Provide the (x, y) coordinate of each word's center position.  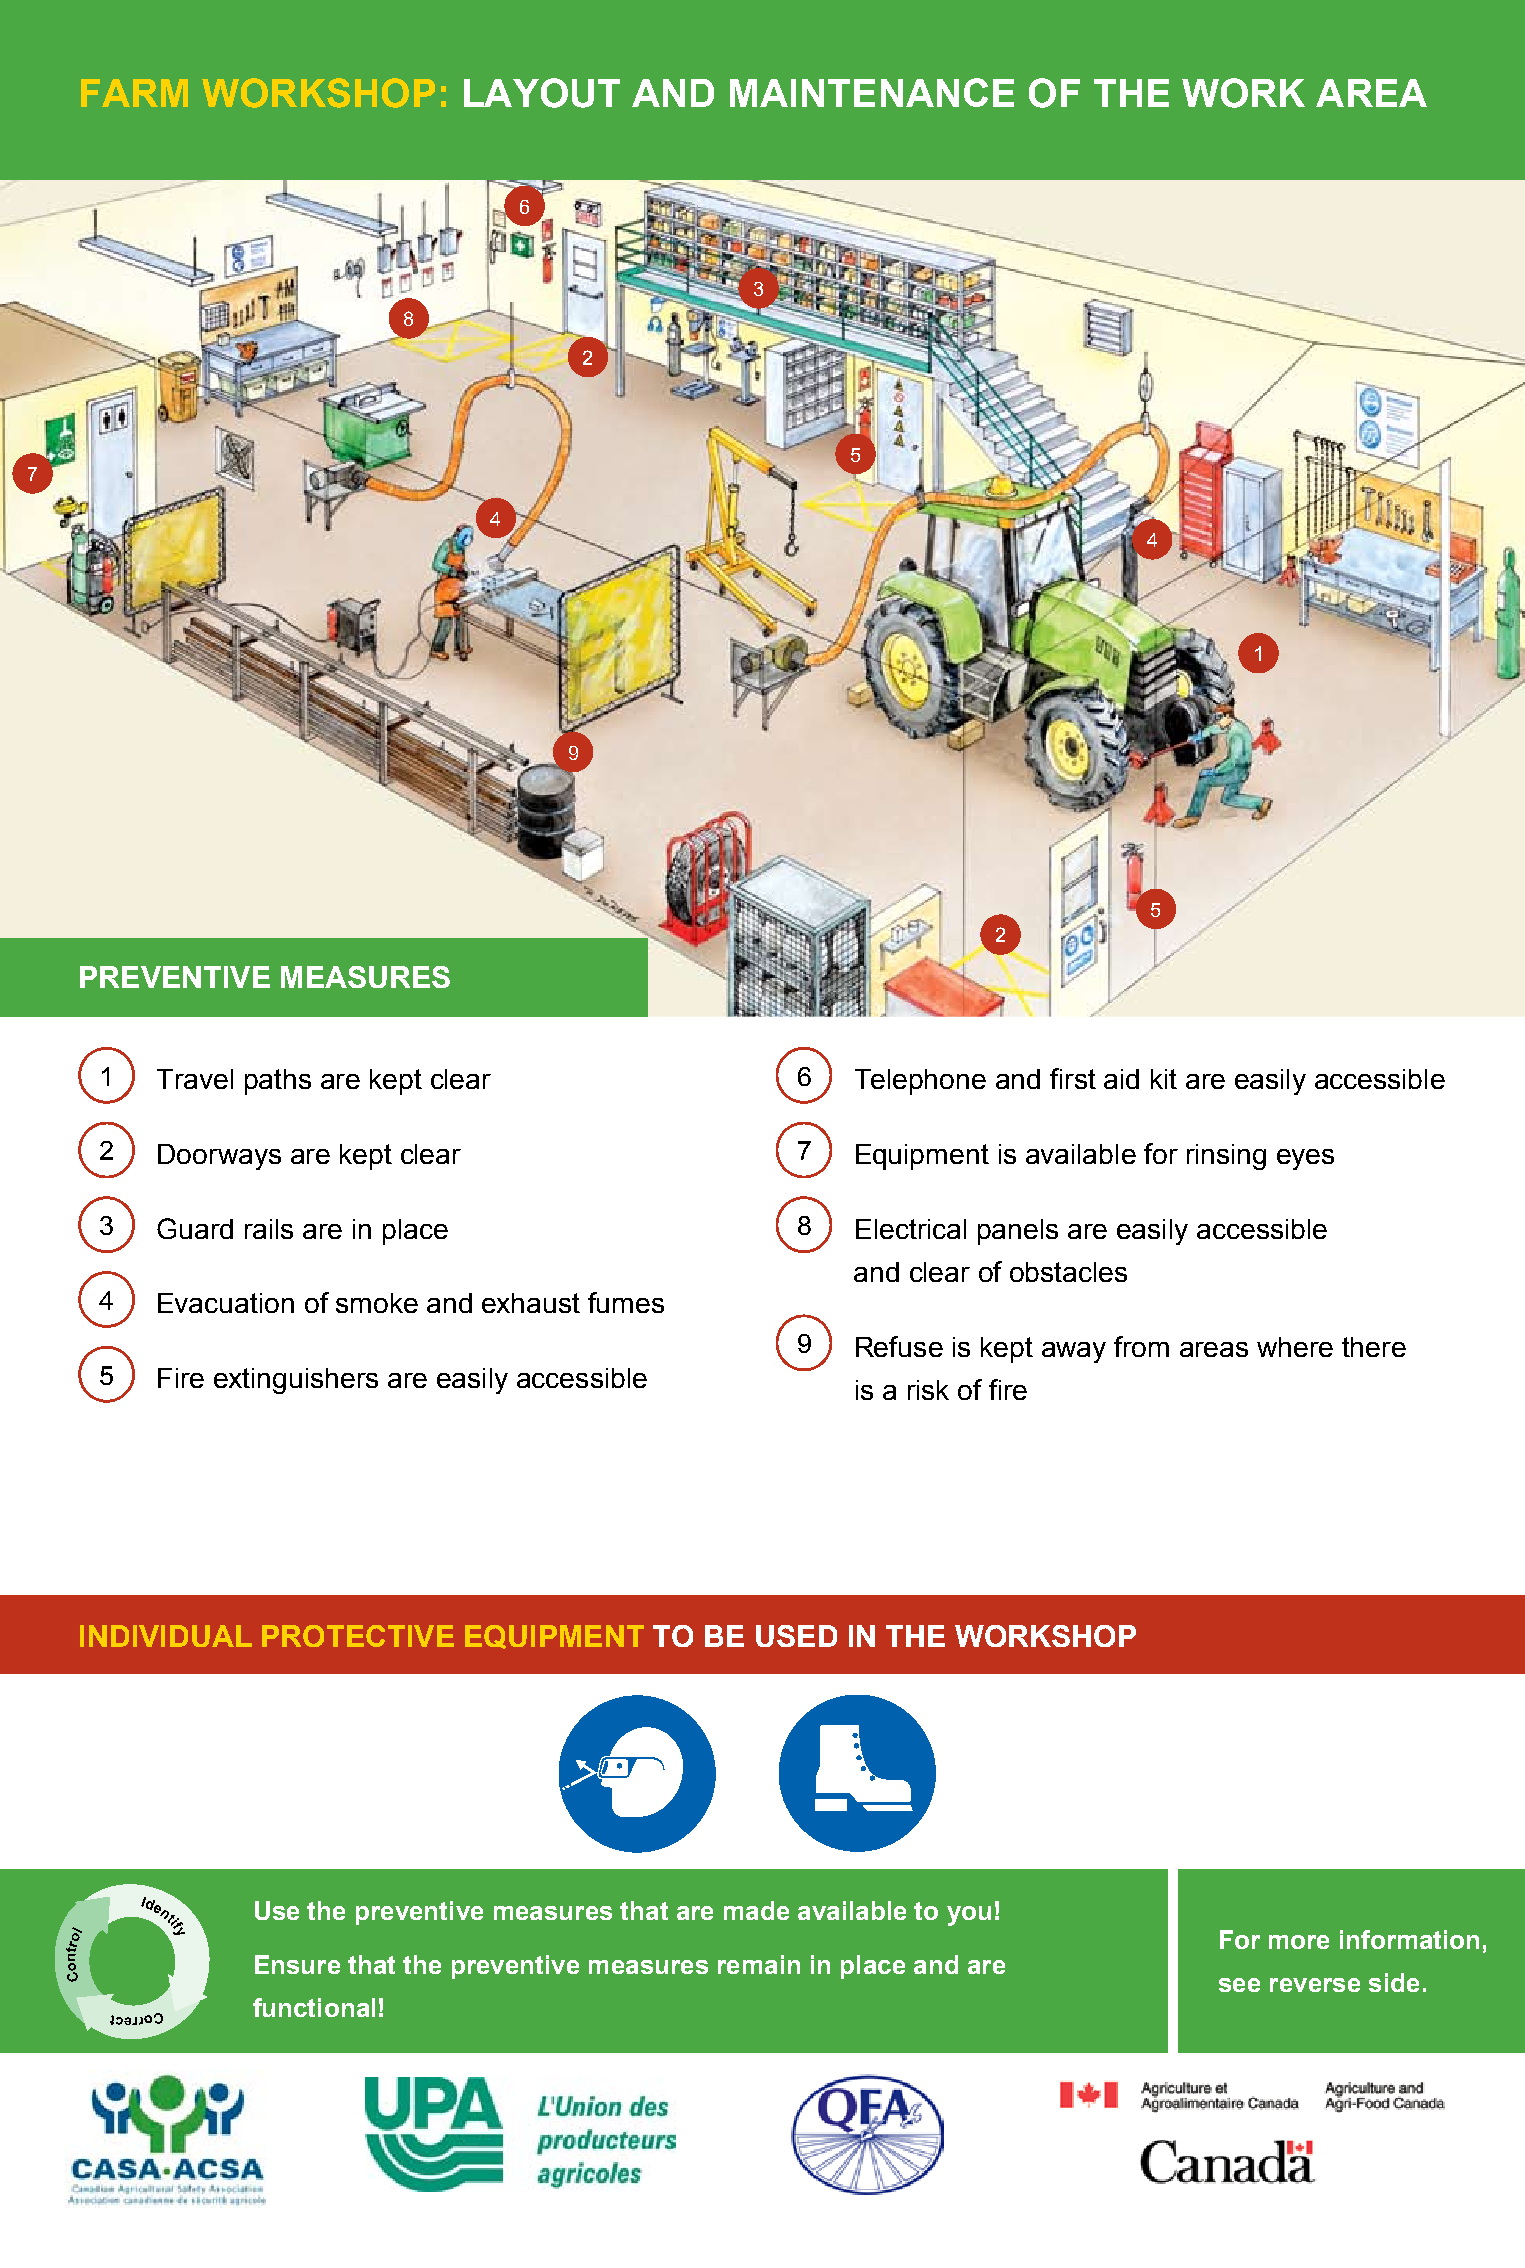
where (1295, 1347)
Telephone (920, 1082)
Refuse (899, 1346)
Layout (542, 93)
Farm (134, 93)
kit (1164, 1079)
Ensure (297, 1964)
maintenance (872, 92)
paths (278, 1082)
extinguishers (296, 1381)
